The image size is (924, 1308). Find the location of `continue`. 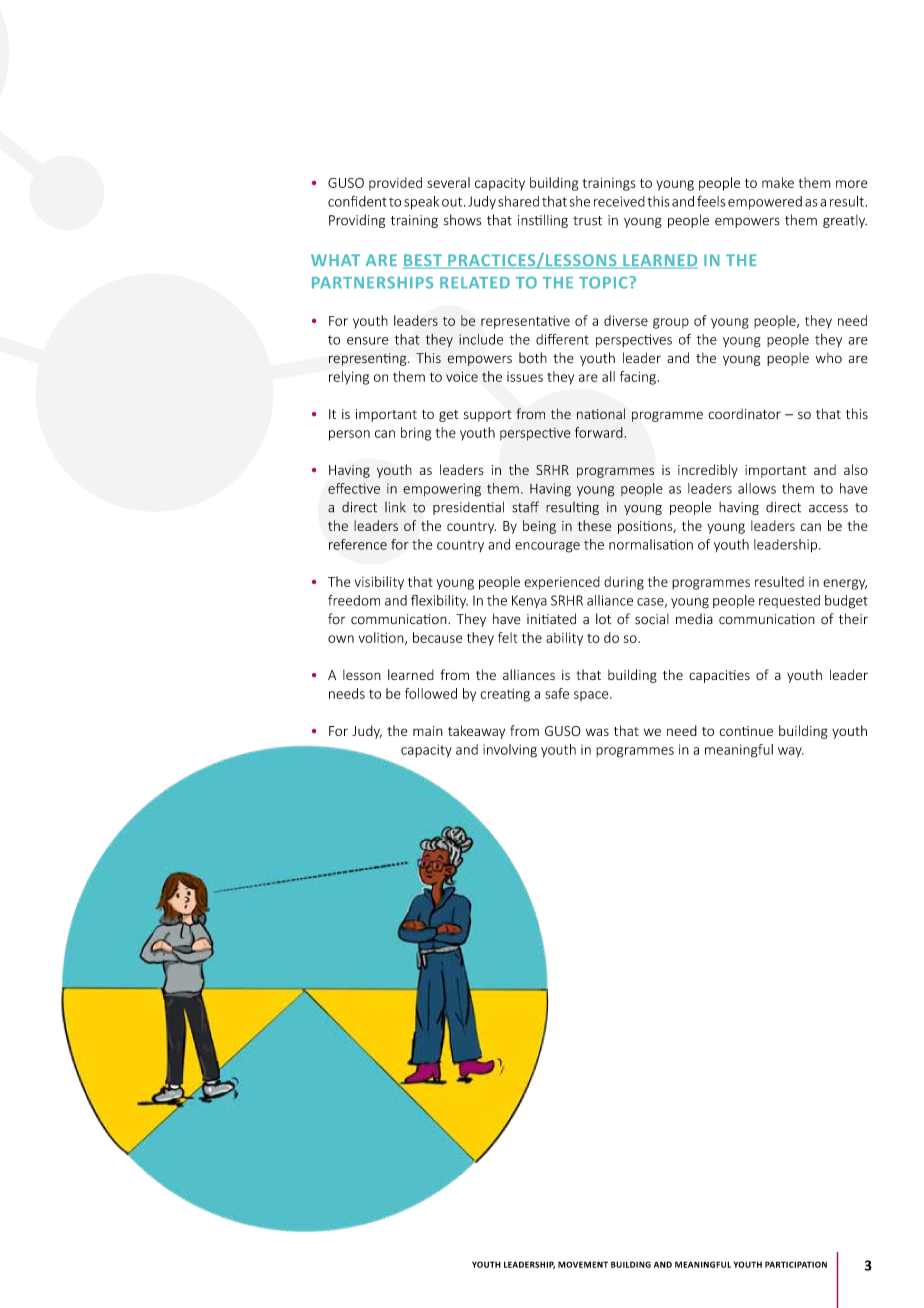

continue is located at coordinates (746, 731).
